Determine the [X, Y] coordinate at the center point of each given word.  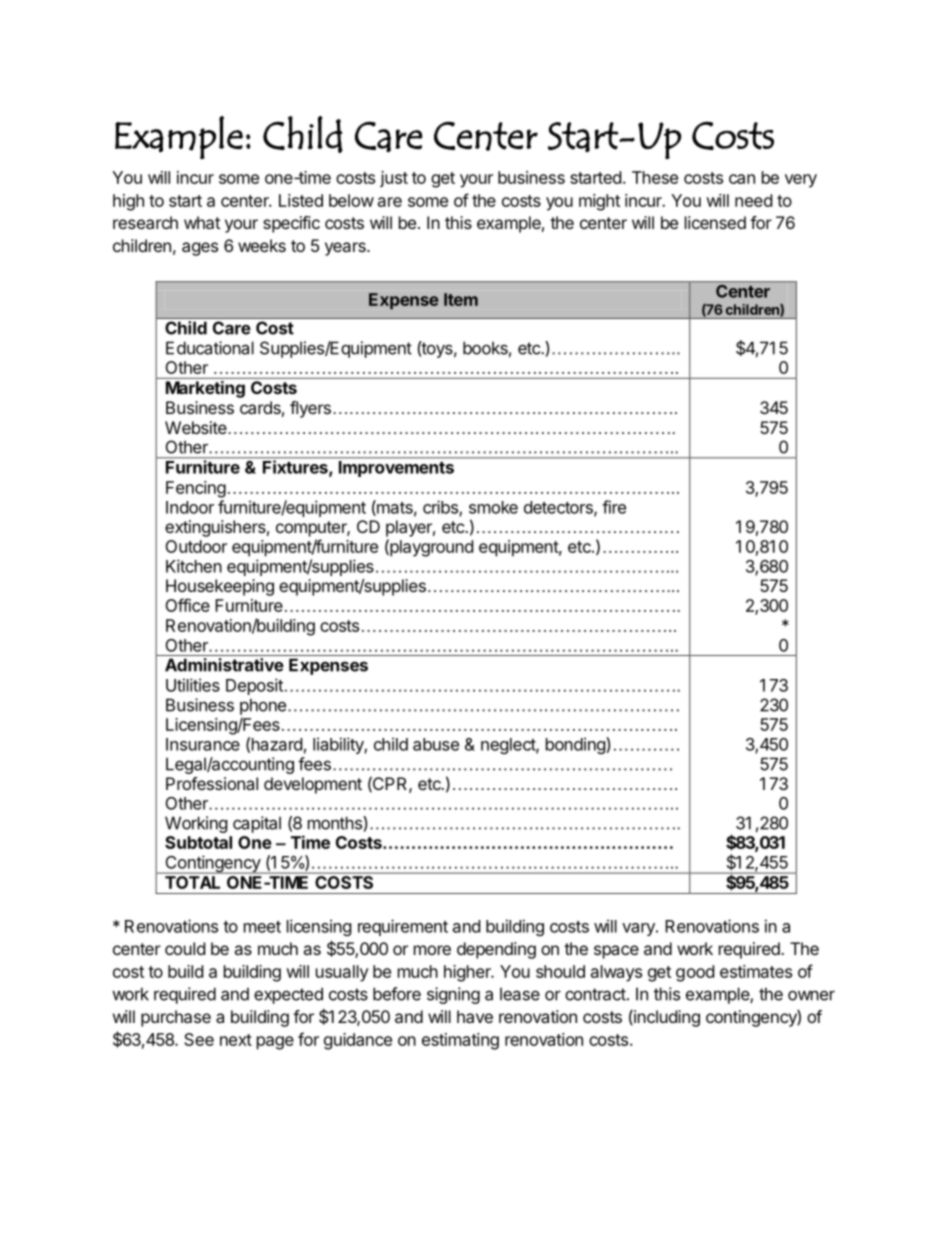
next [236, 1040]
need [753, 200]
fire [614, 507]
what [202, 222]
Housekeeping [220, 587]
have [475, 1016]
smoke [493, 507]
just [394, 179]
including [666, 1018]
